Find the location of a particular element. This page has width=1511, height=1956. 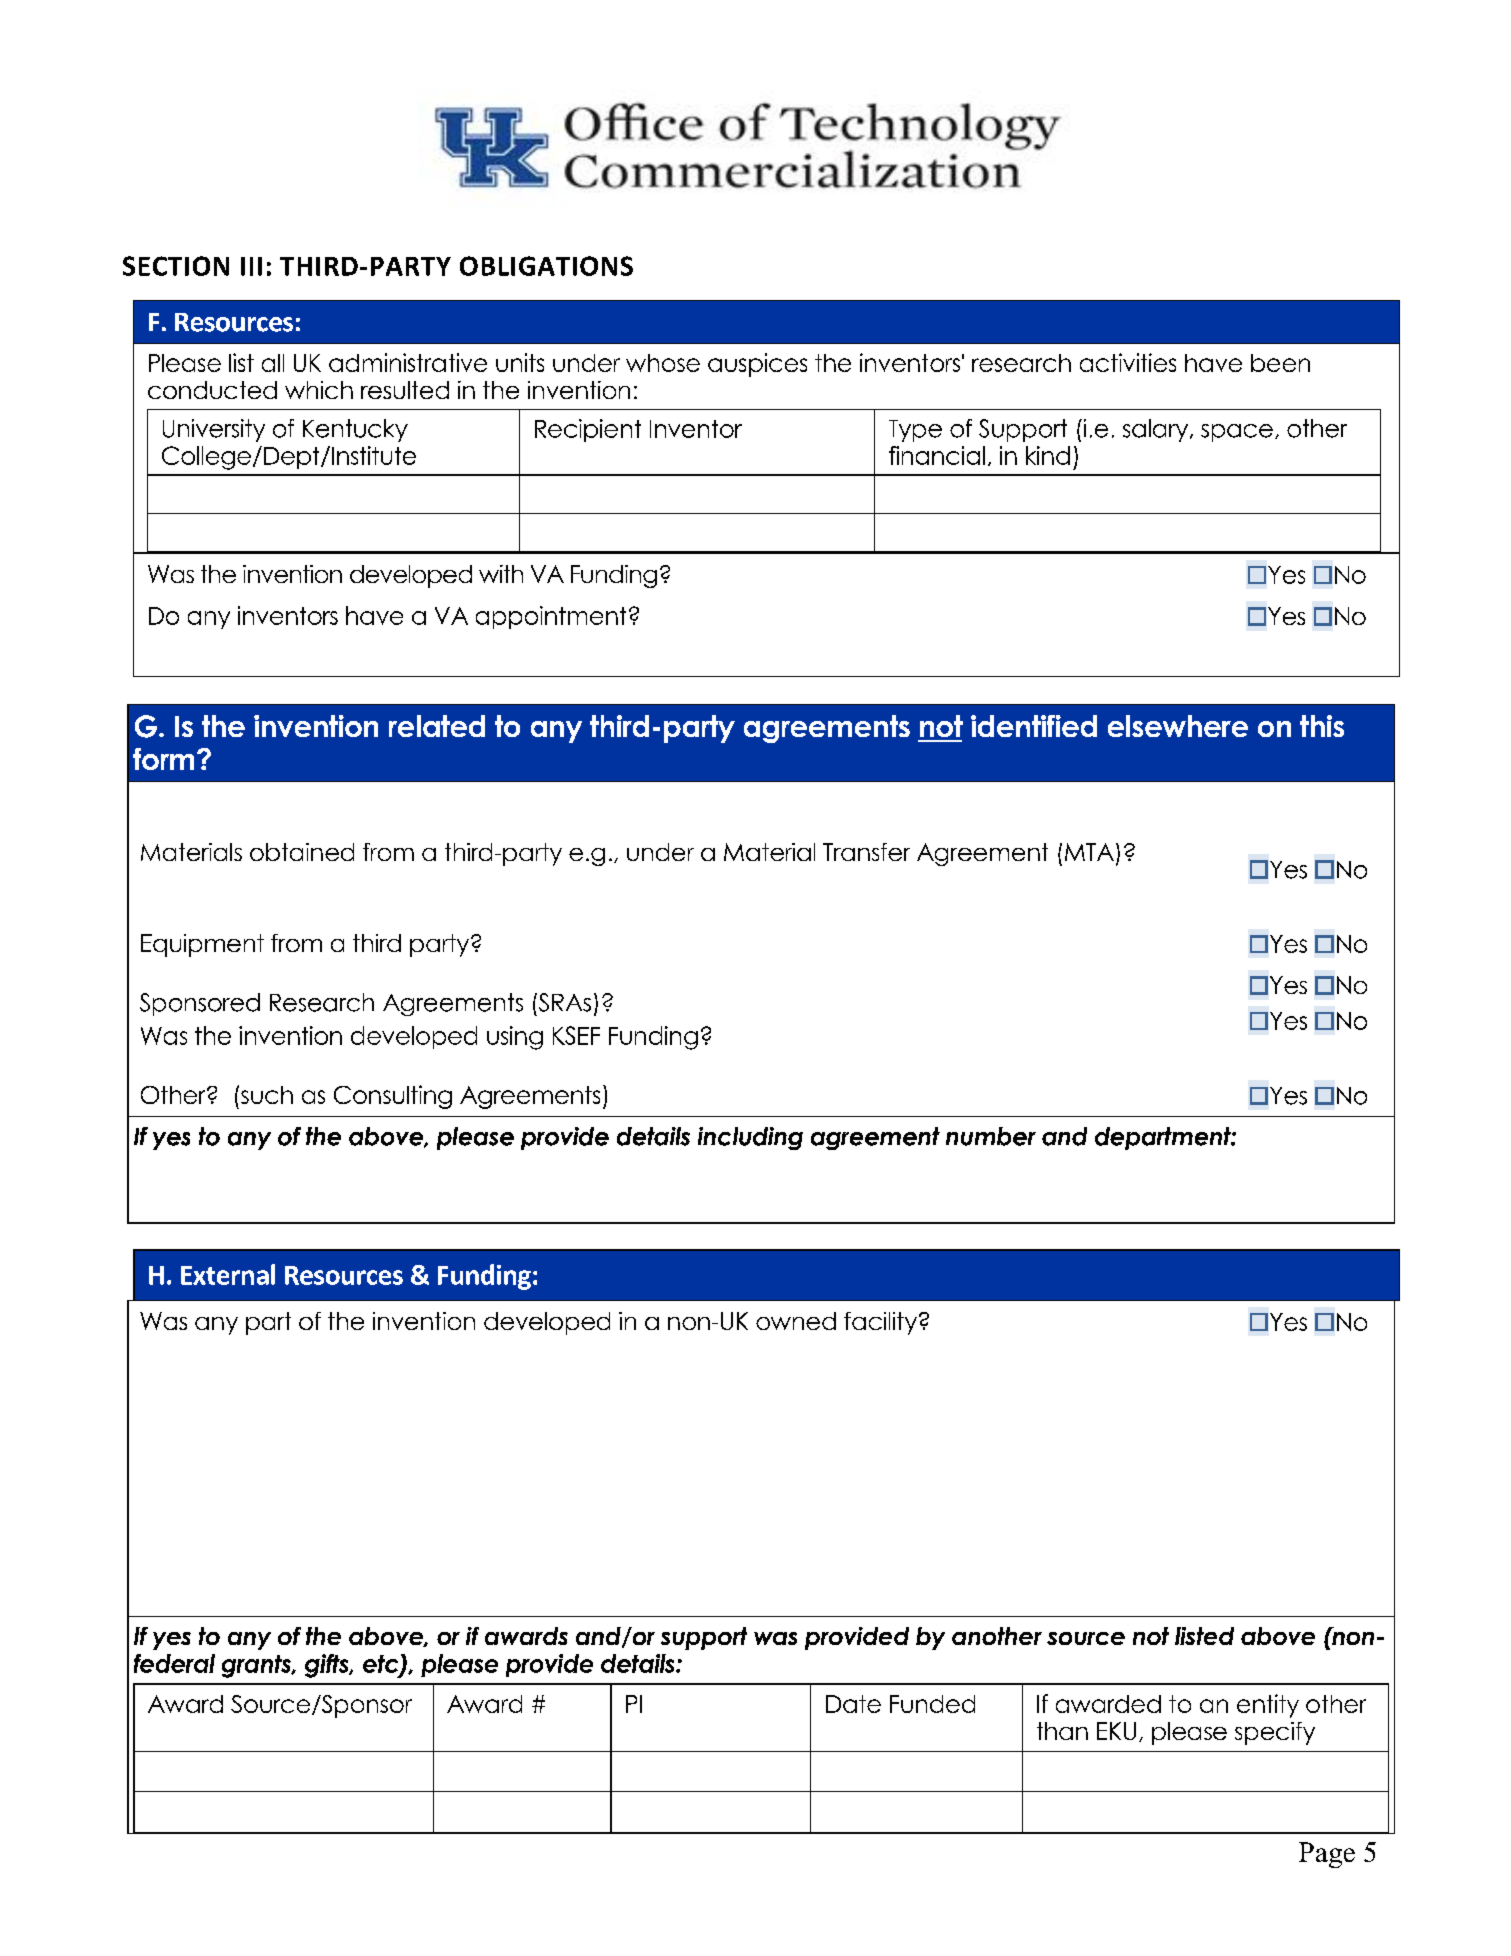

all is located at coordinates (273, 363).
